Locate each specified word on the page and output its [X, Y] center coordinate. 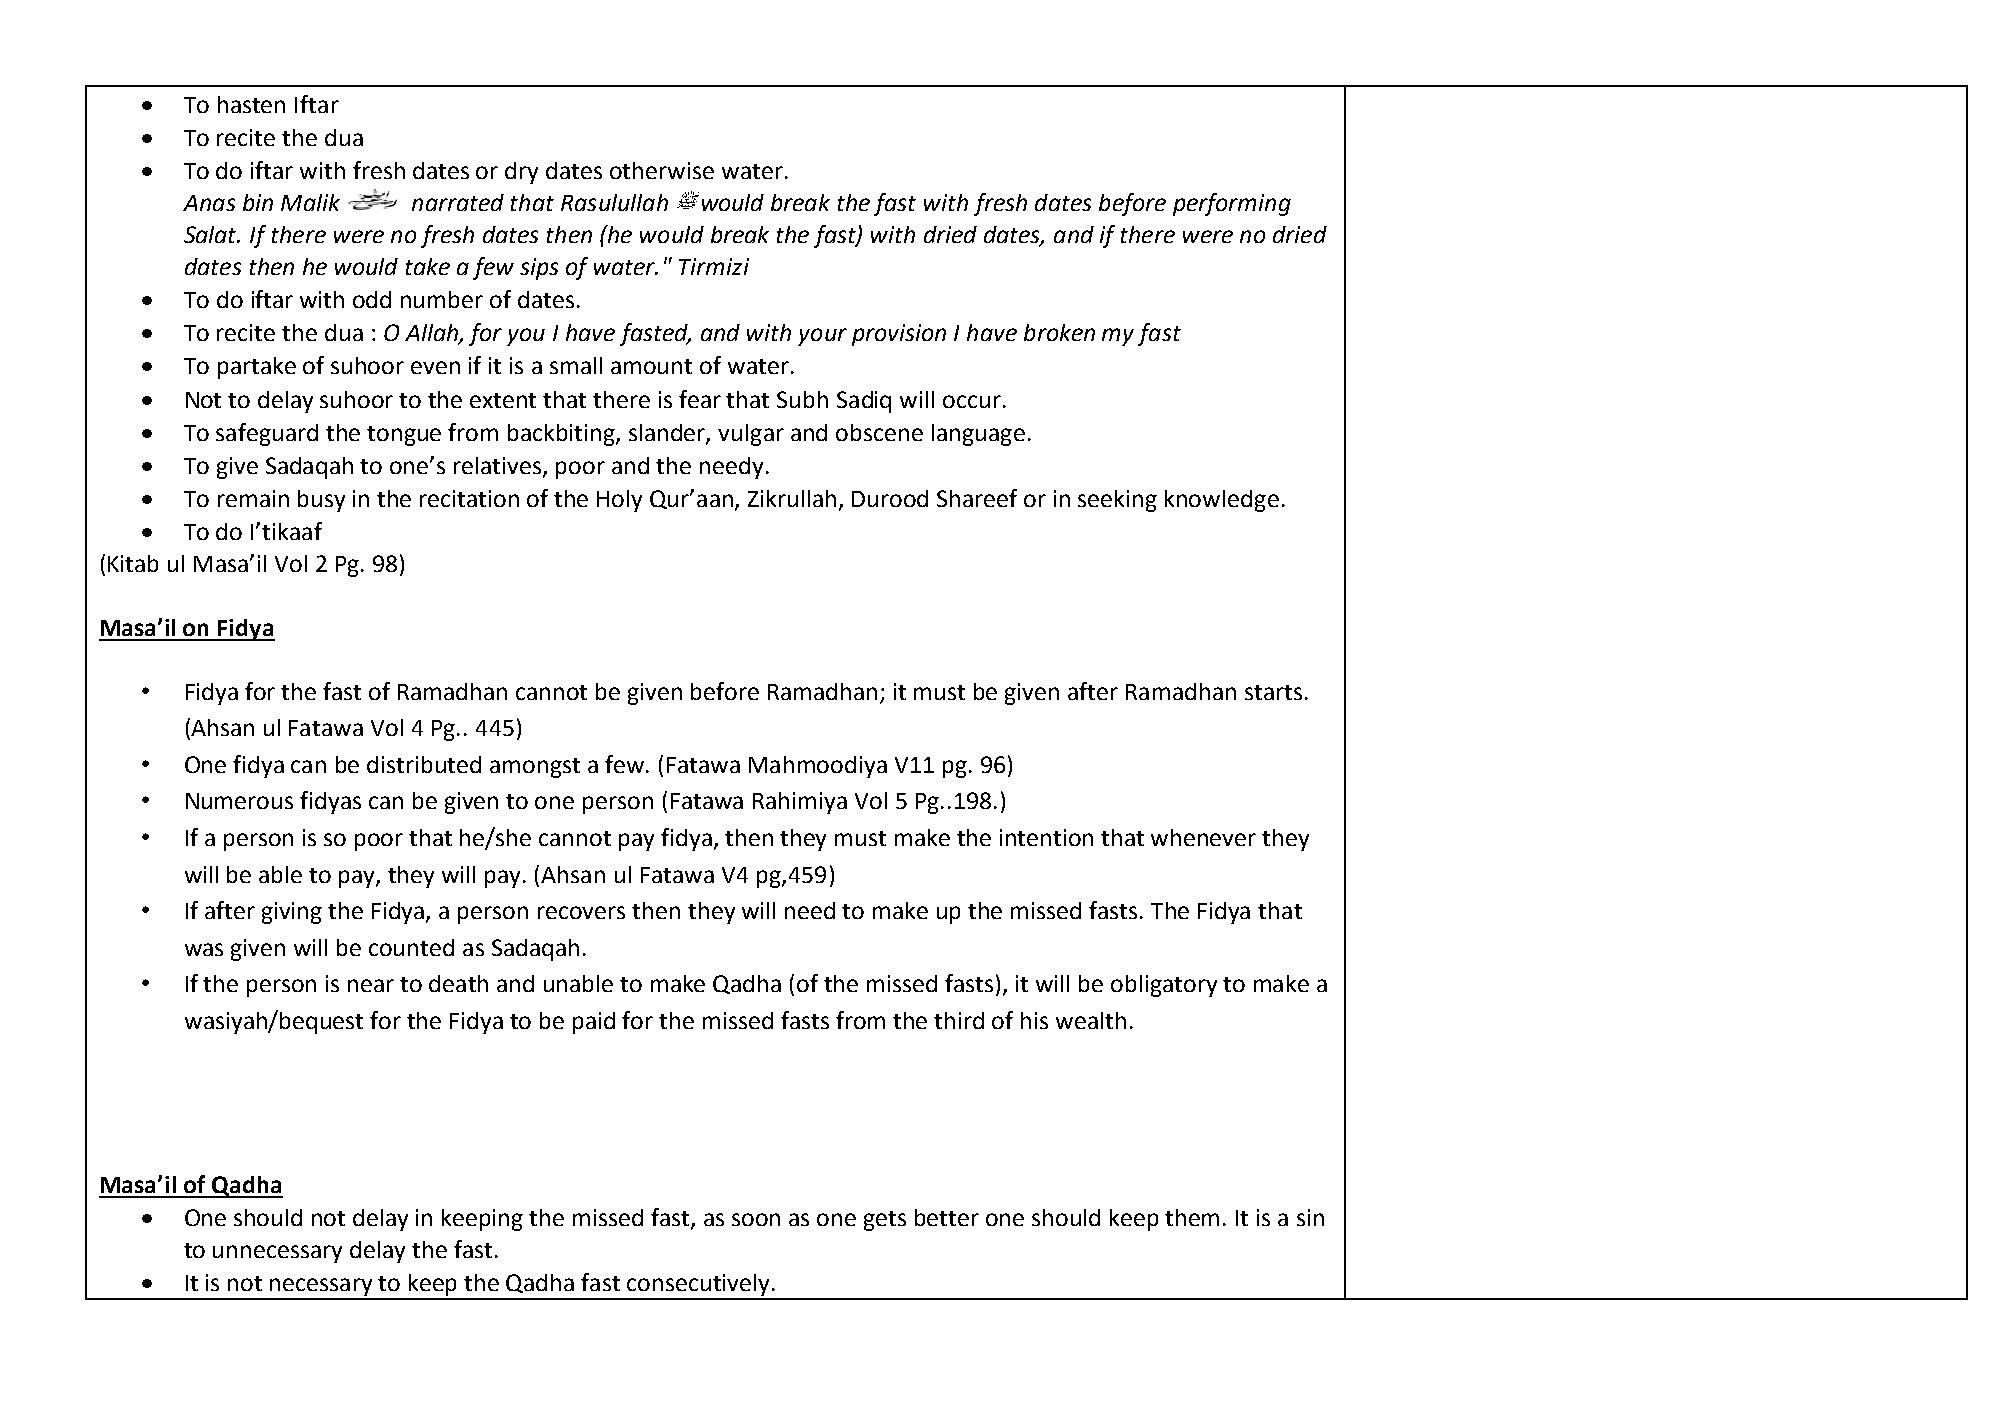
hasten [251, 104]
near [371, 985]
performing [1232, 204]
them [1192, 1217]
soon [756, 1219]
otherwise [662, 170]
